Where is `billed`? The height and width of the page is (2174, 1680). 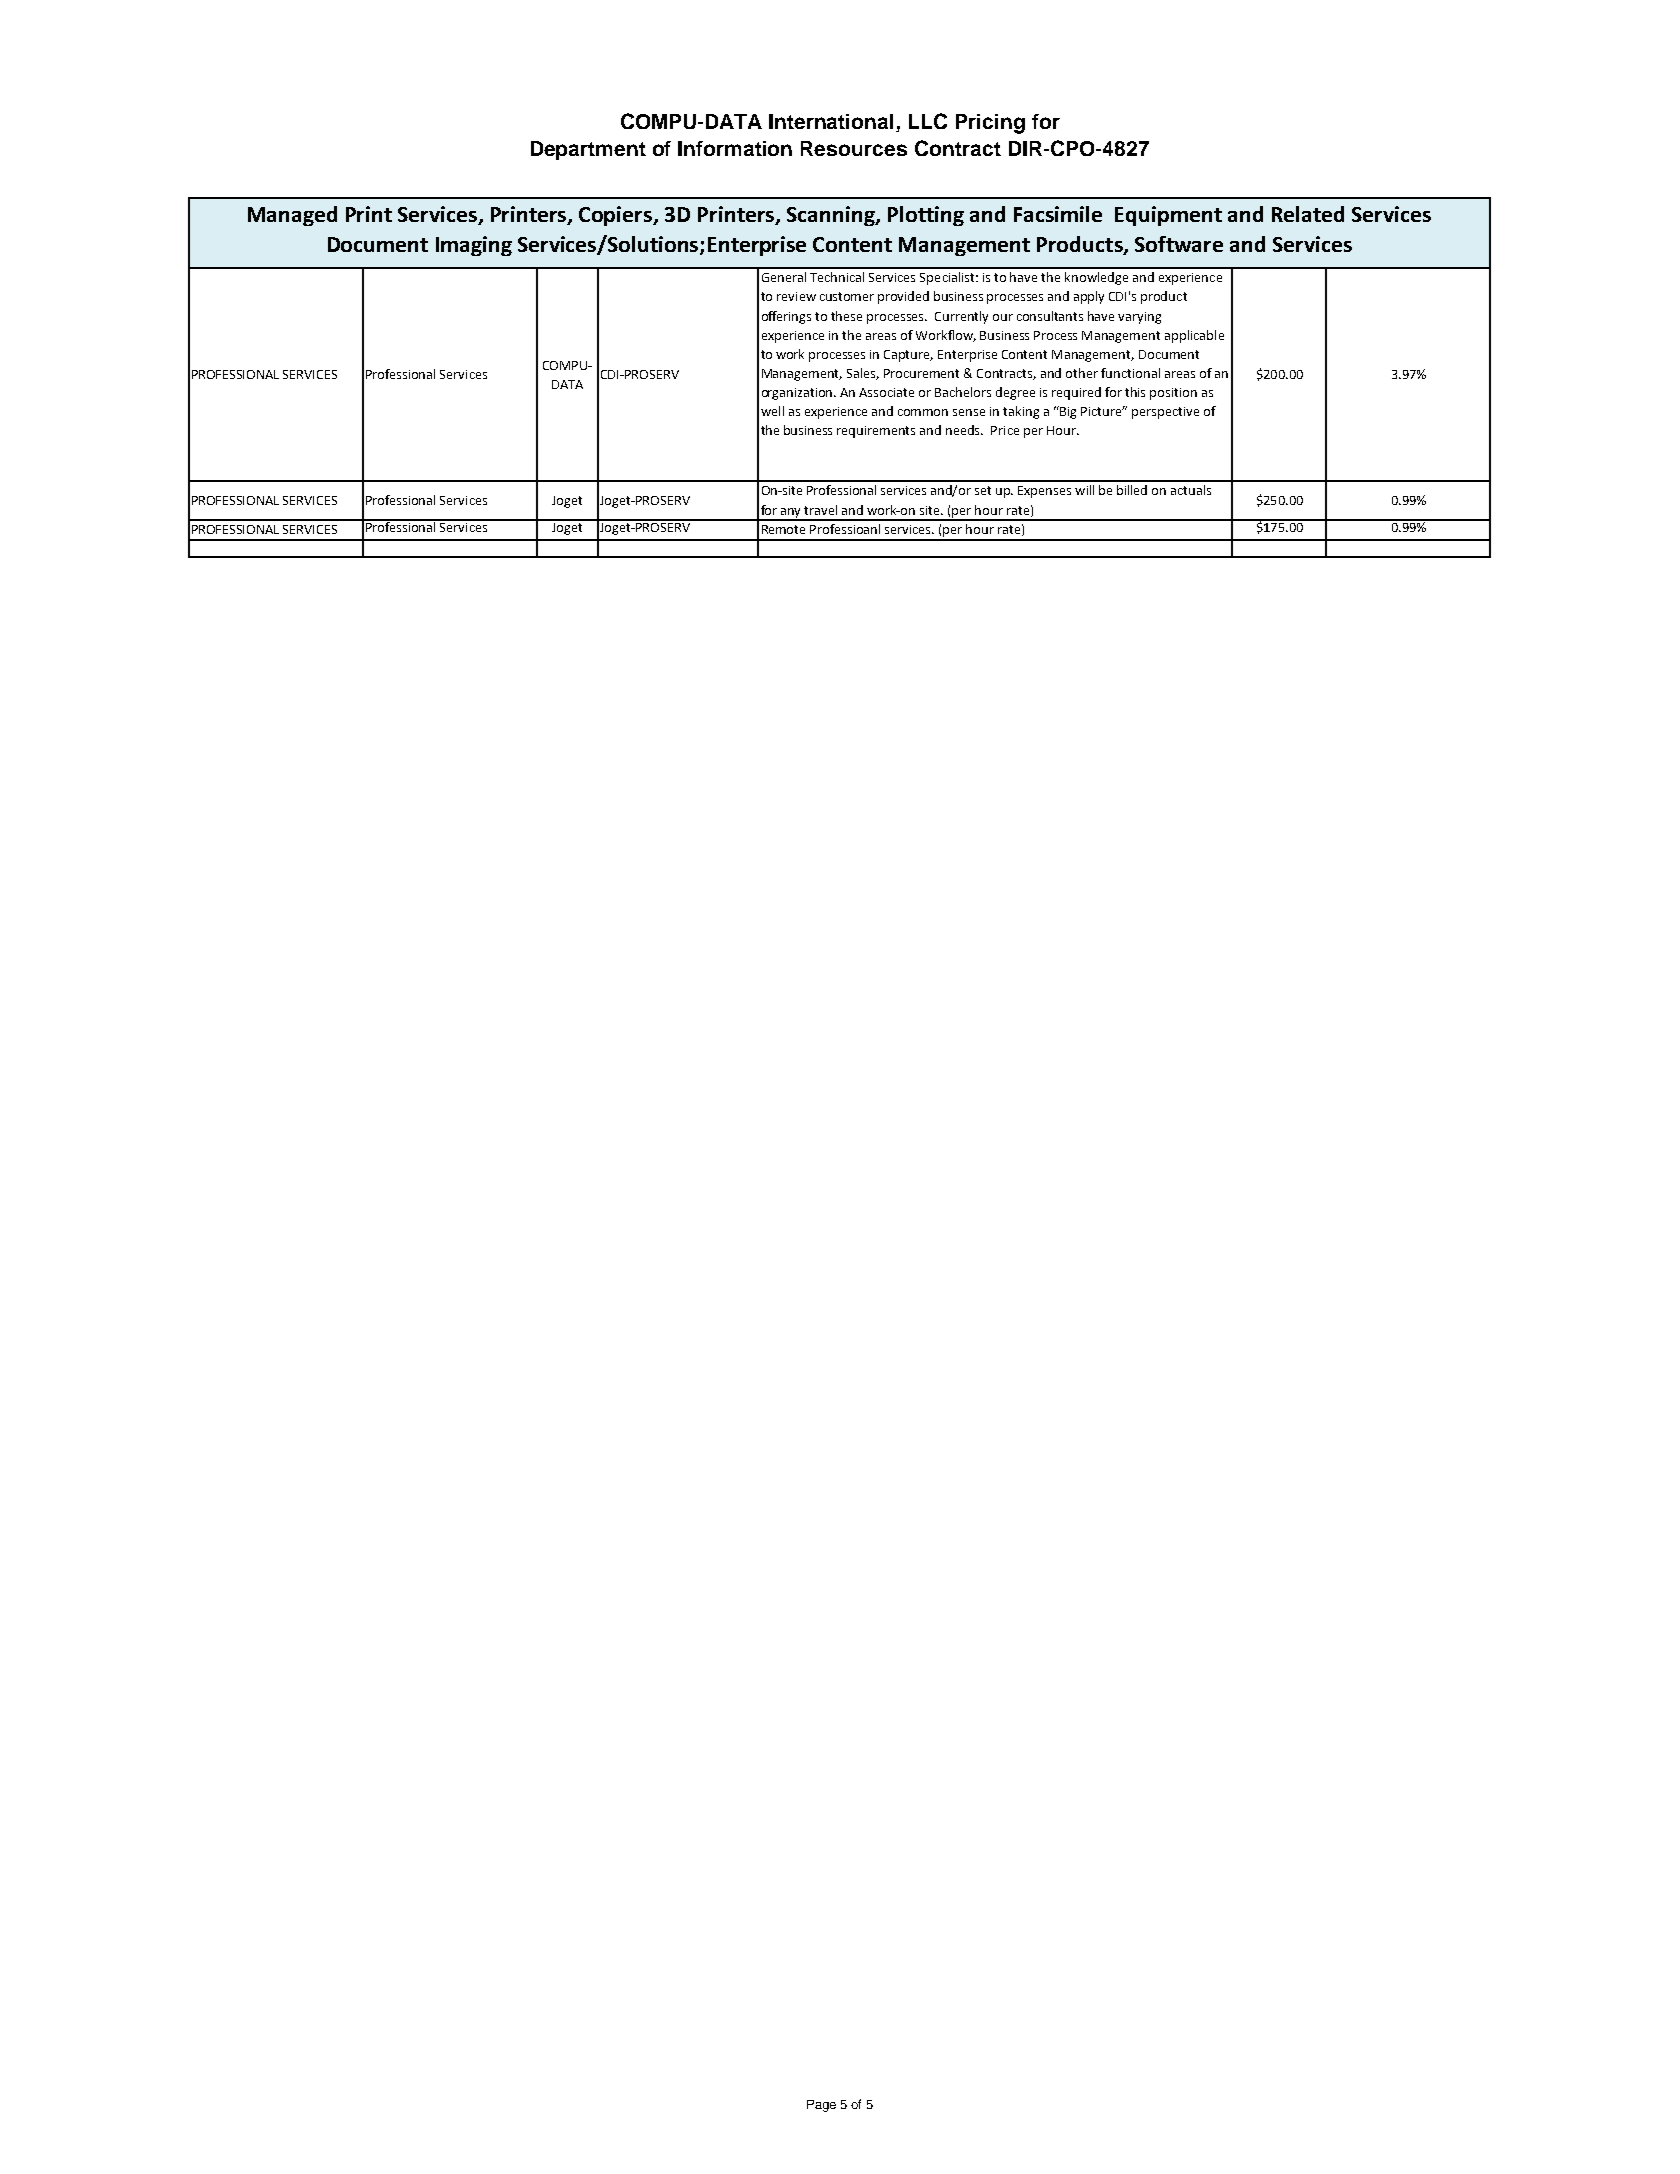
billed is located at coordinates (1132, 490).
